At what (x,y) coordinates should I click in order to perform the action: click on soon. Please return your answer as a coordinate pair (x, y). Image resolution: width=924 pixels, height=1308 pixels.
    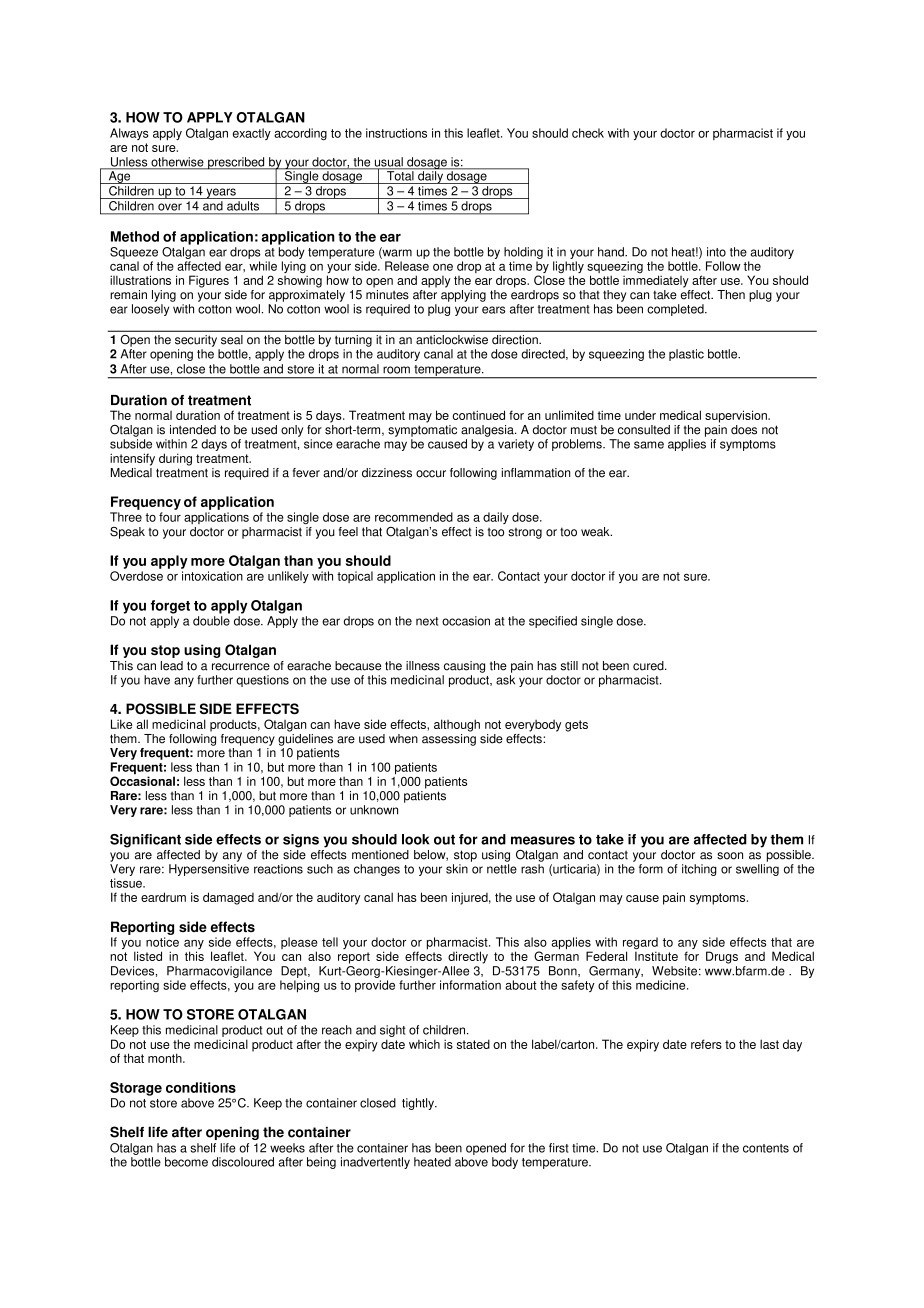
    Looking at the image, I should click on (730, 856).
